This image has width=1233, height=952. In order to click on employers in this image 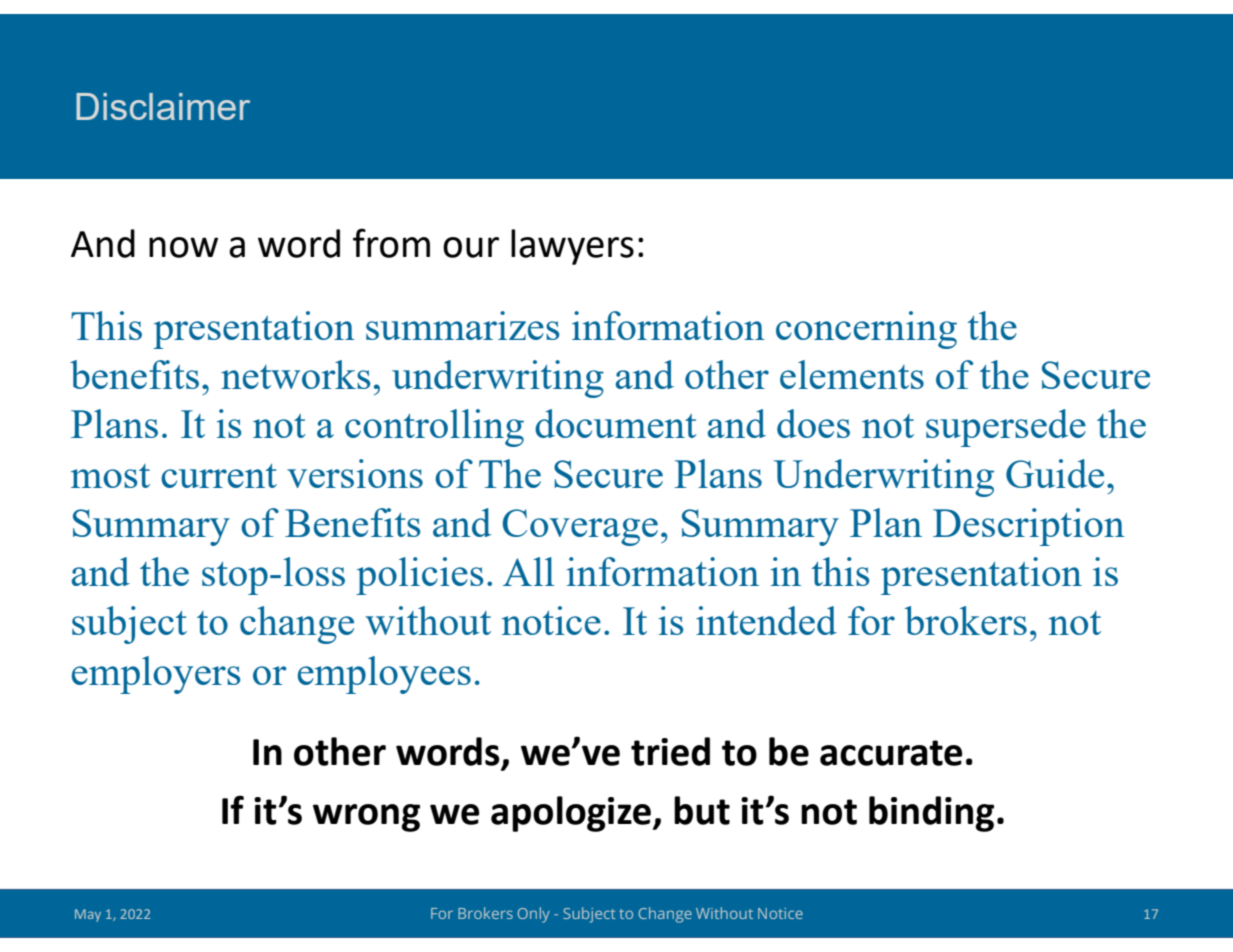, I will do `click(156, 675)`.
